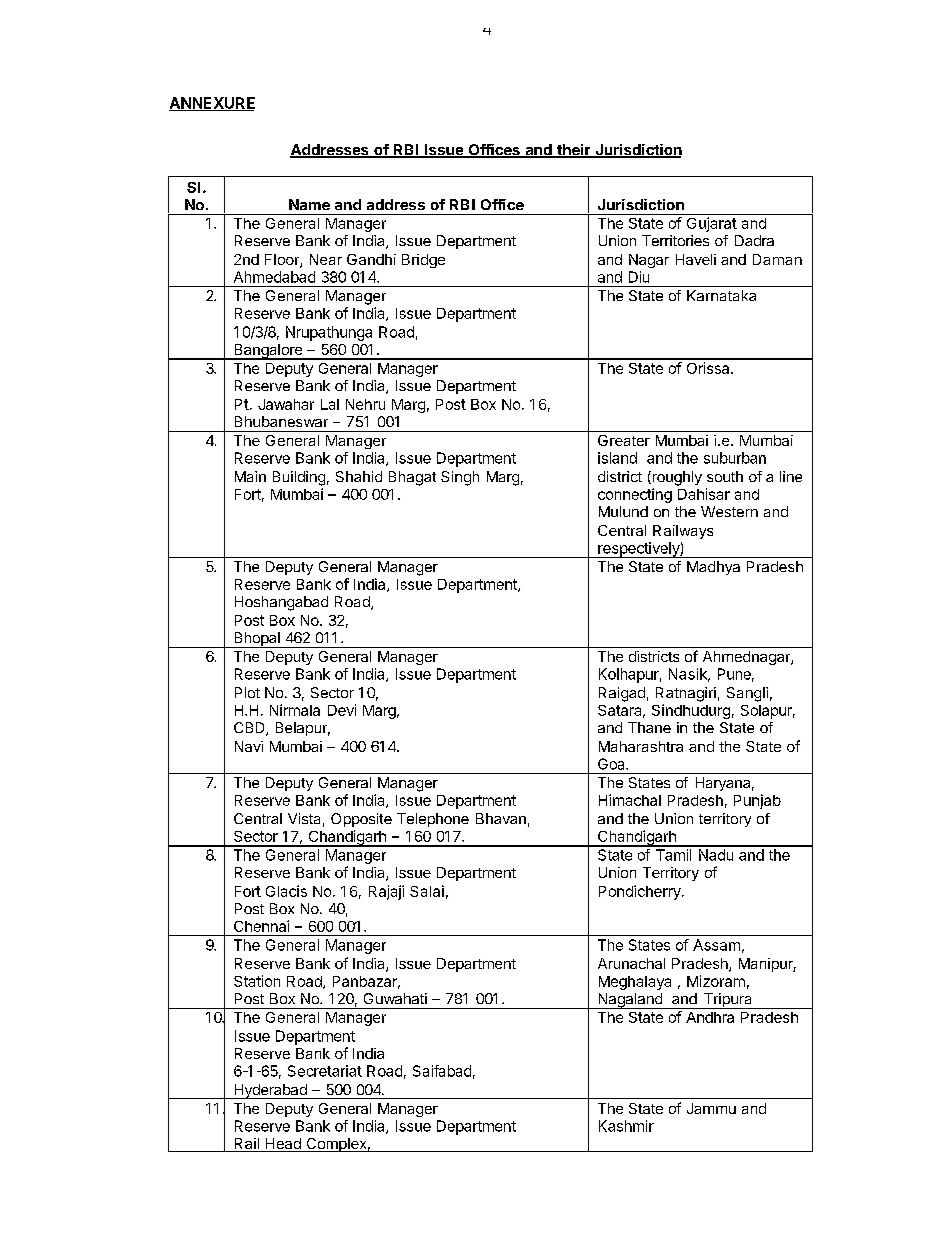 This screenshot has height=1233, width=952. I want to click on Jammu, so click(711, 1108).
